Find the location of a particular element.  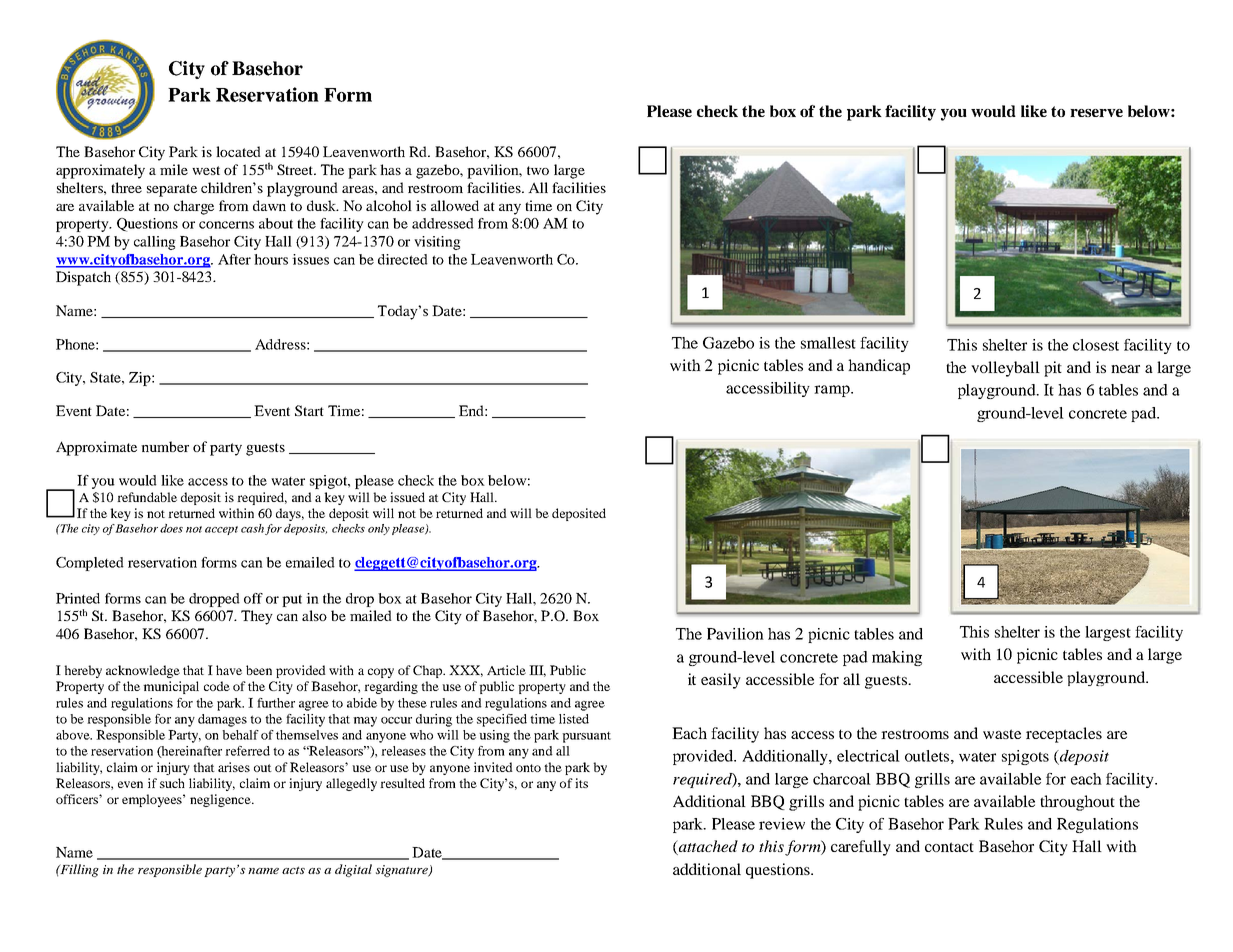

making is located at coordinates (897, 658).
